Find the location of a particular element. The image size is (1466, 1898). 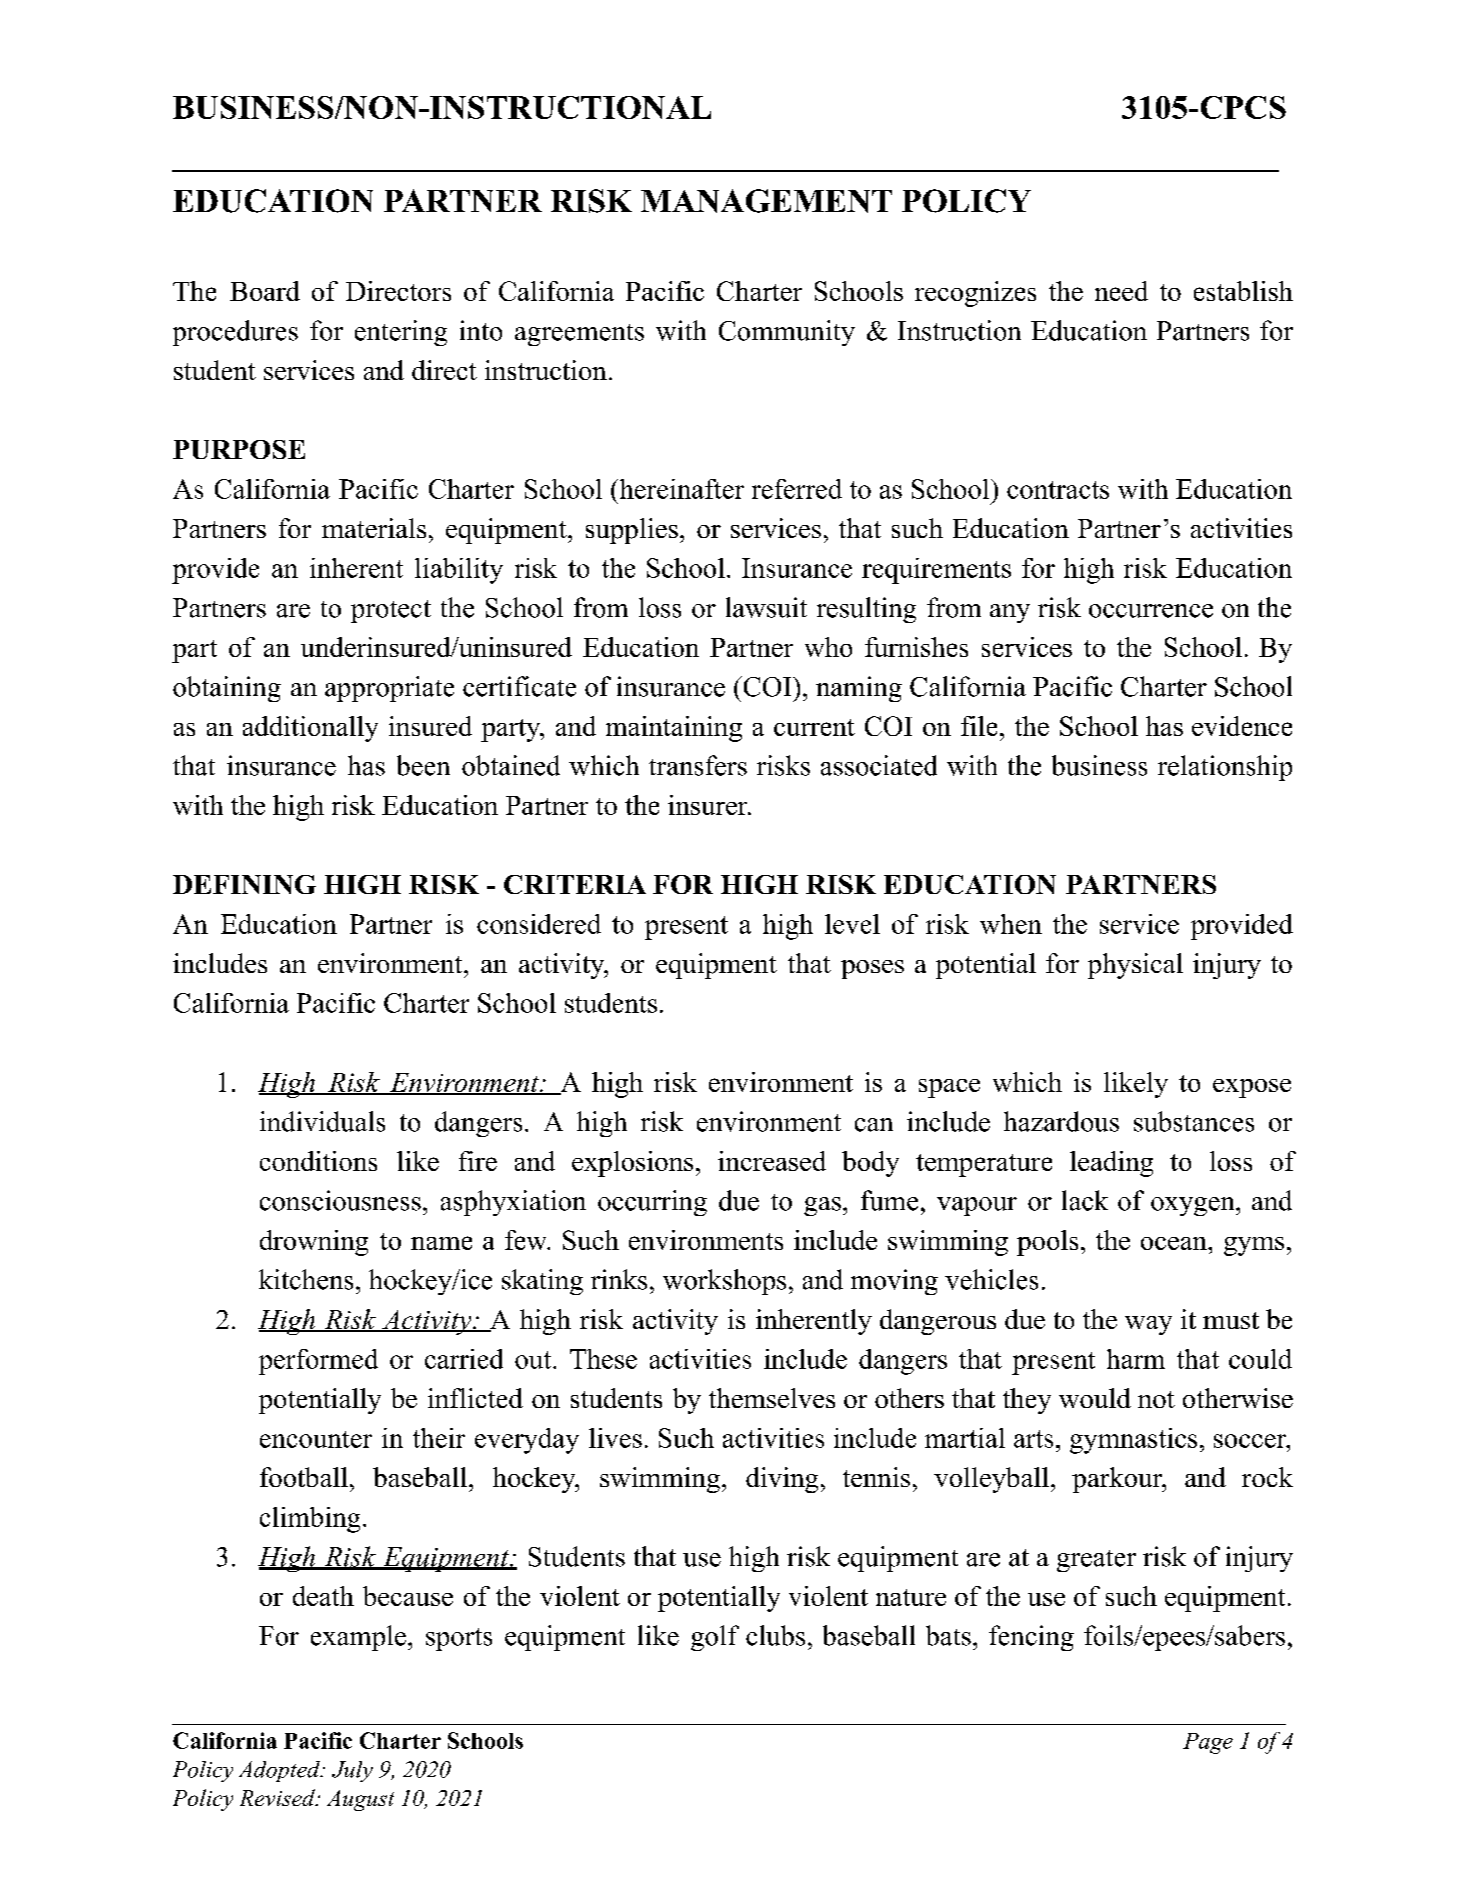

Board is located at coordinates (265, 291).
